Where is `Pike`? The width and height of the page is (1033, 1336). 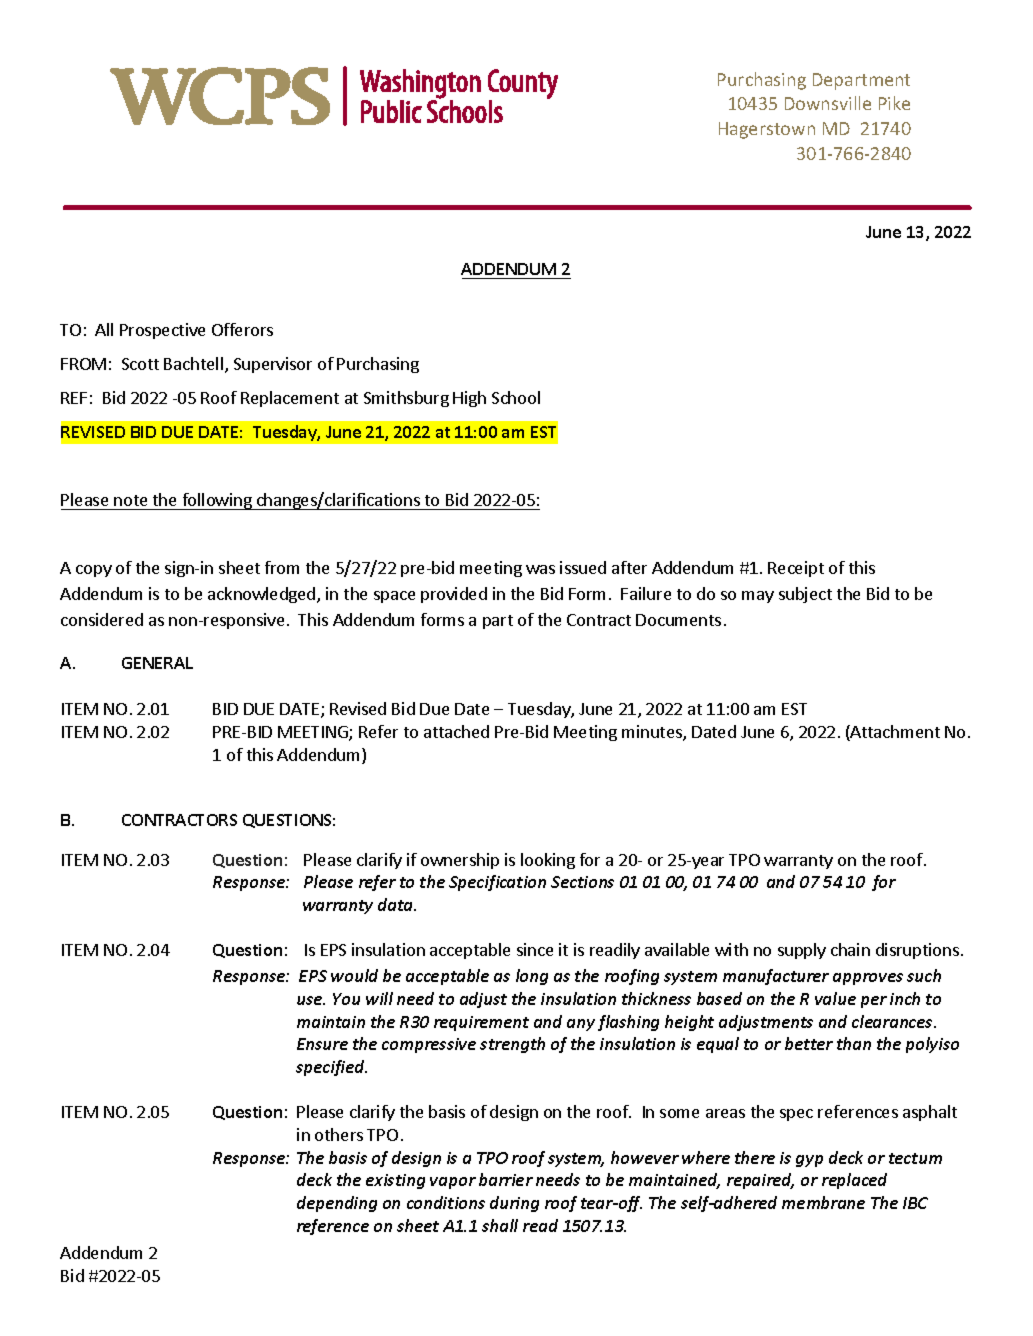
Pike is located at coordinates (894, 103).
